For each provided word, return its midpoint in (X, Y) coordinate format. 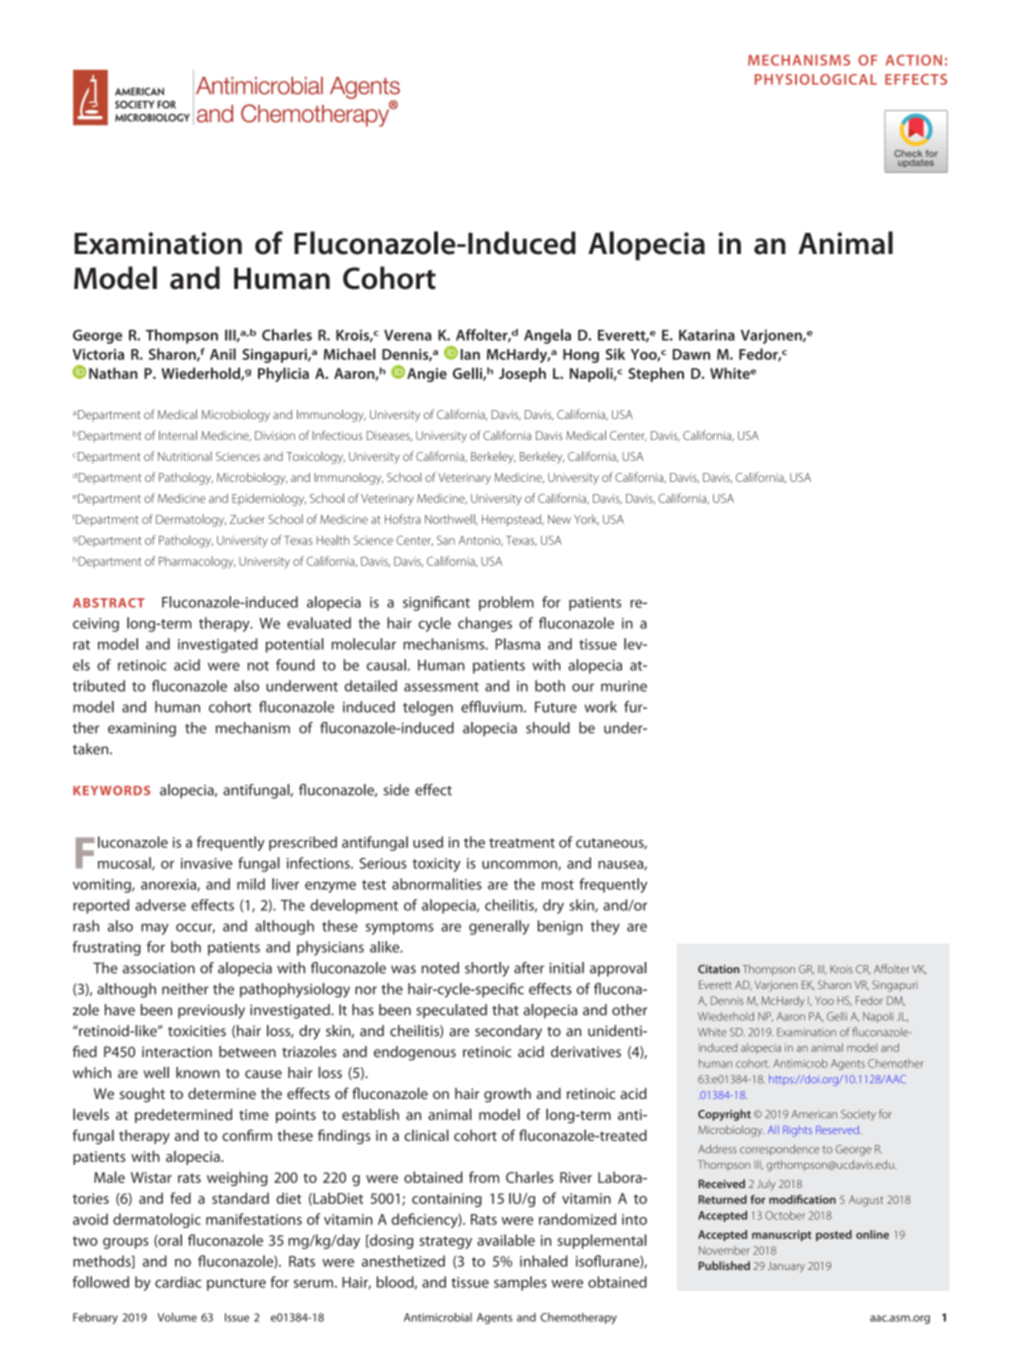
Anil (223, 354)
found (295, 665)
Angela (547, 336)
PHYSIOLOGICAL (816, 79)
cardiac (178, 1282)
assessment (441, 687)
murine (624, 686)
